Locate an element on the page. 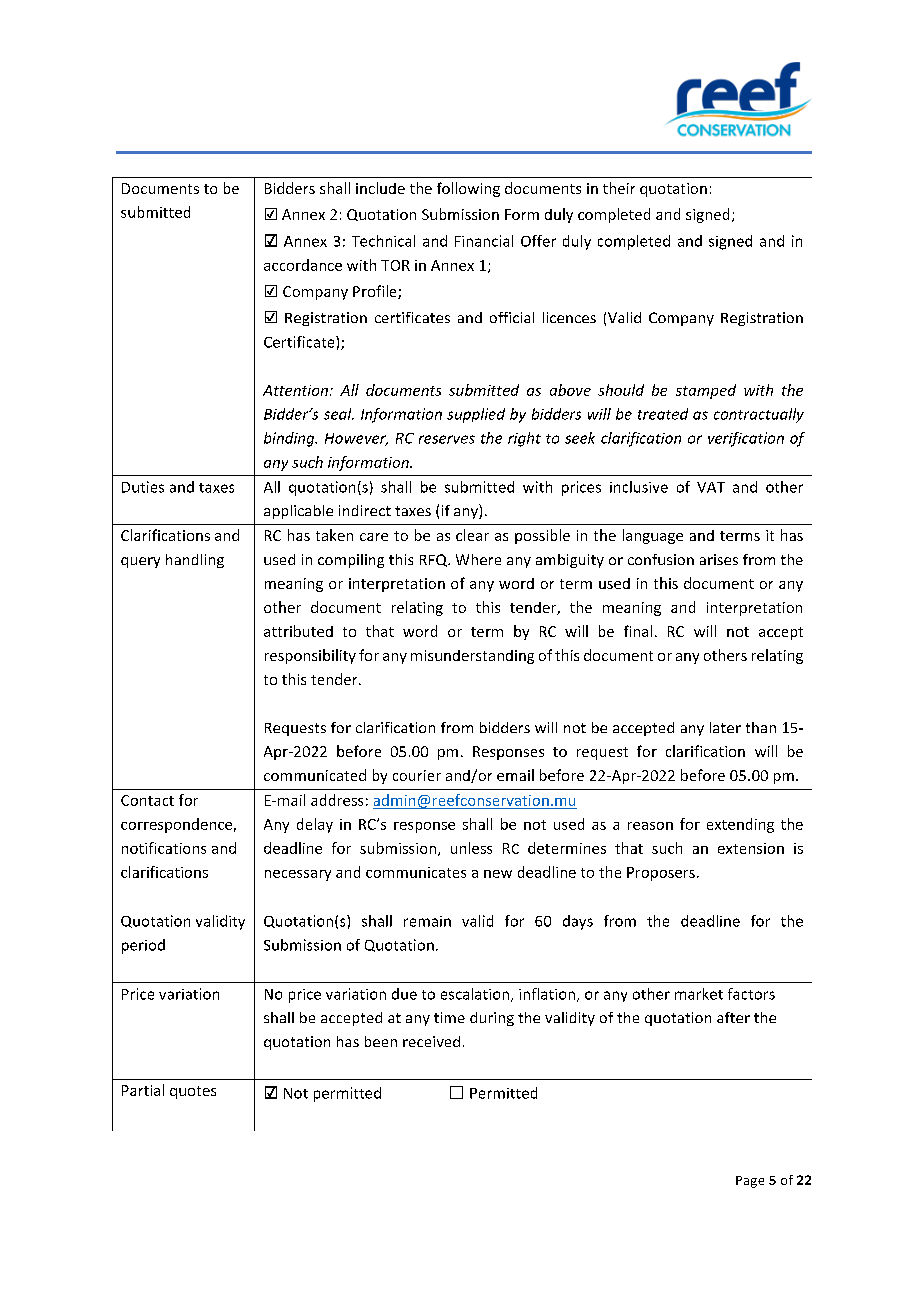 The image size is (924, 1308). misunderstanding is located at coordinates (472, 657).
